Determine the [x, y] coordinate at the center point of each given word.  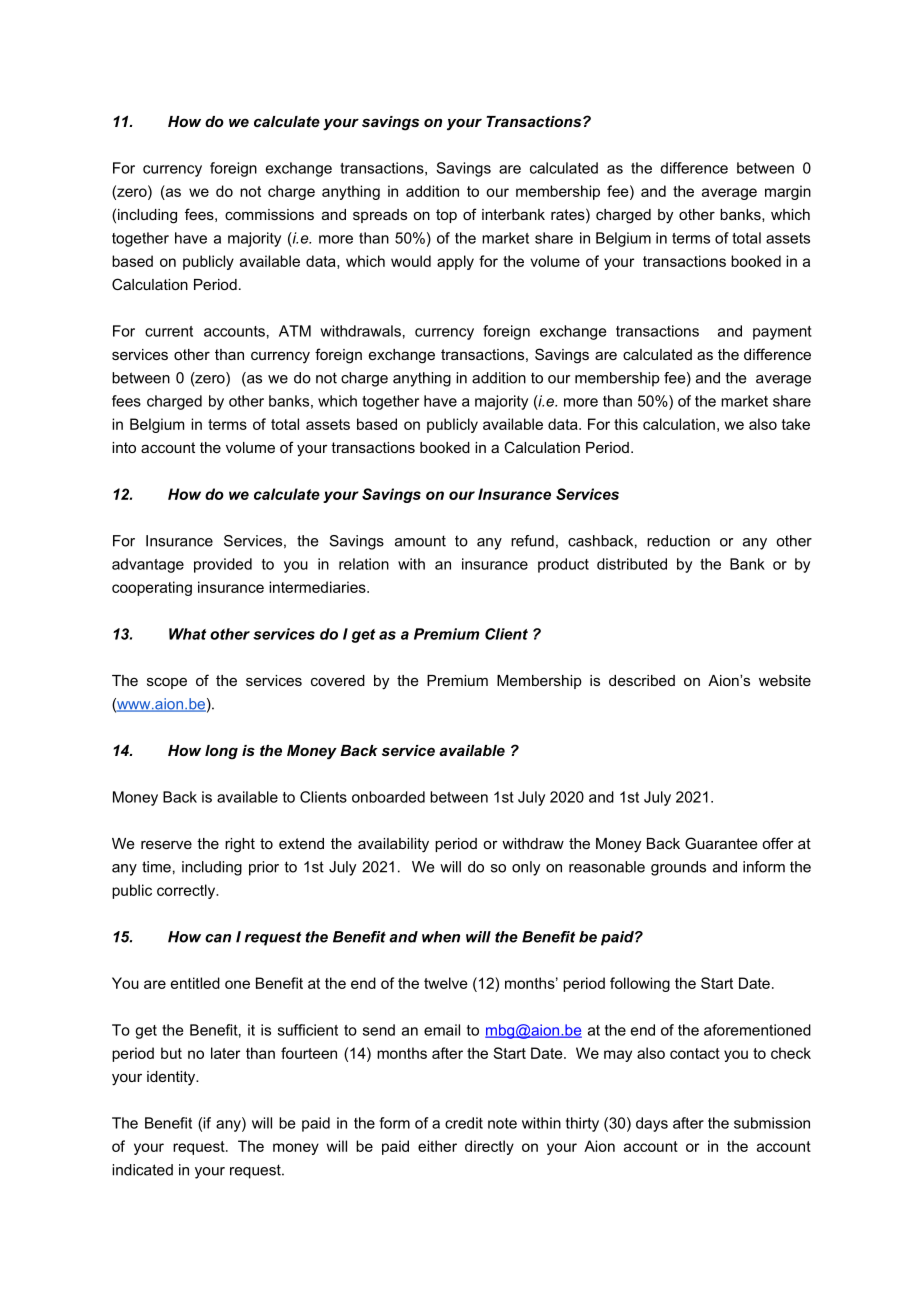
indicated [142, 1170]
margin [788, 192]
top [446, 216]
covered [338, 680]
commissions [269, 214]
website [785, 680]
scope [167, 683]
